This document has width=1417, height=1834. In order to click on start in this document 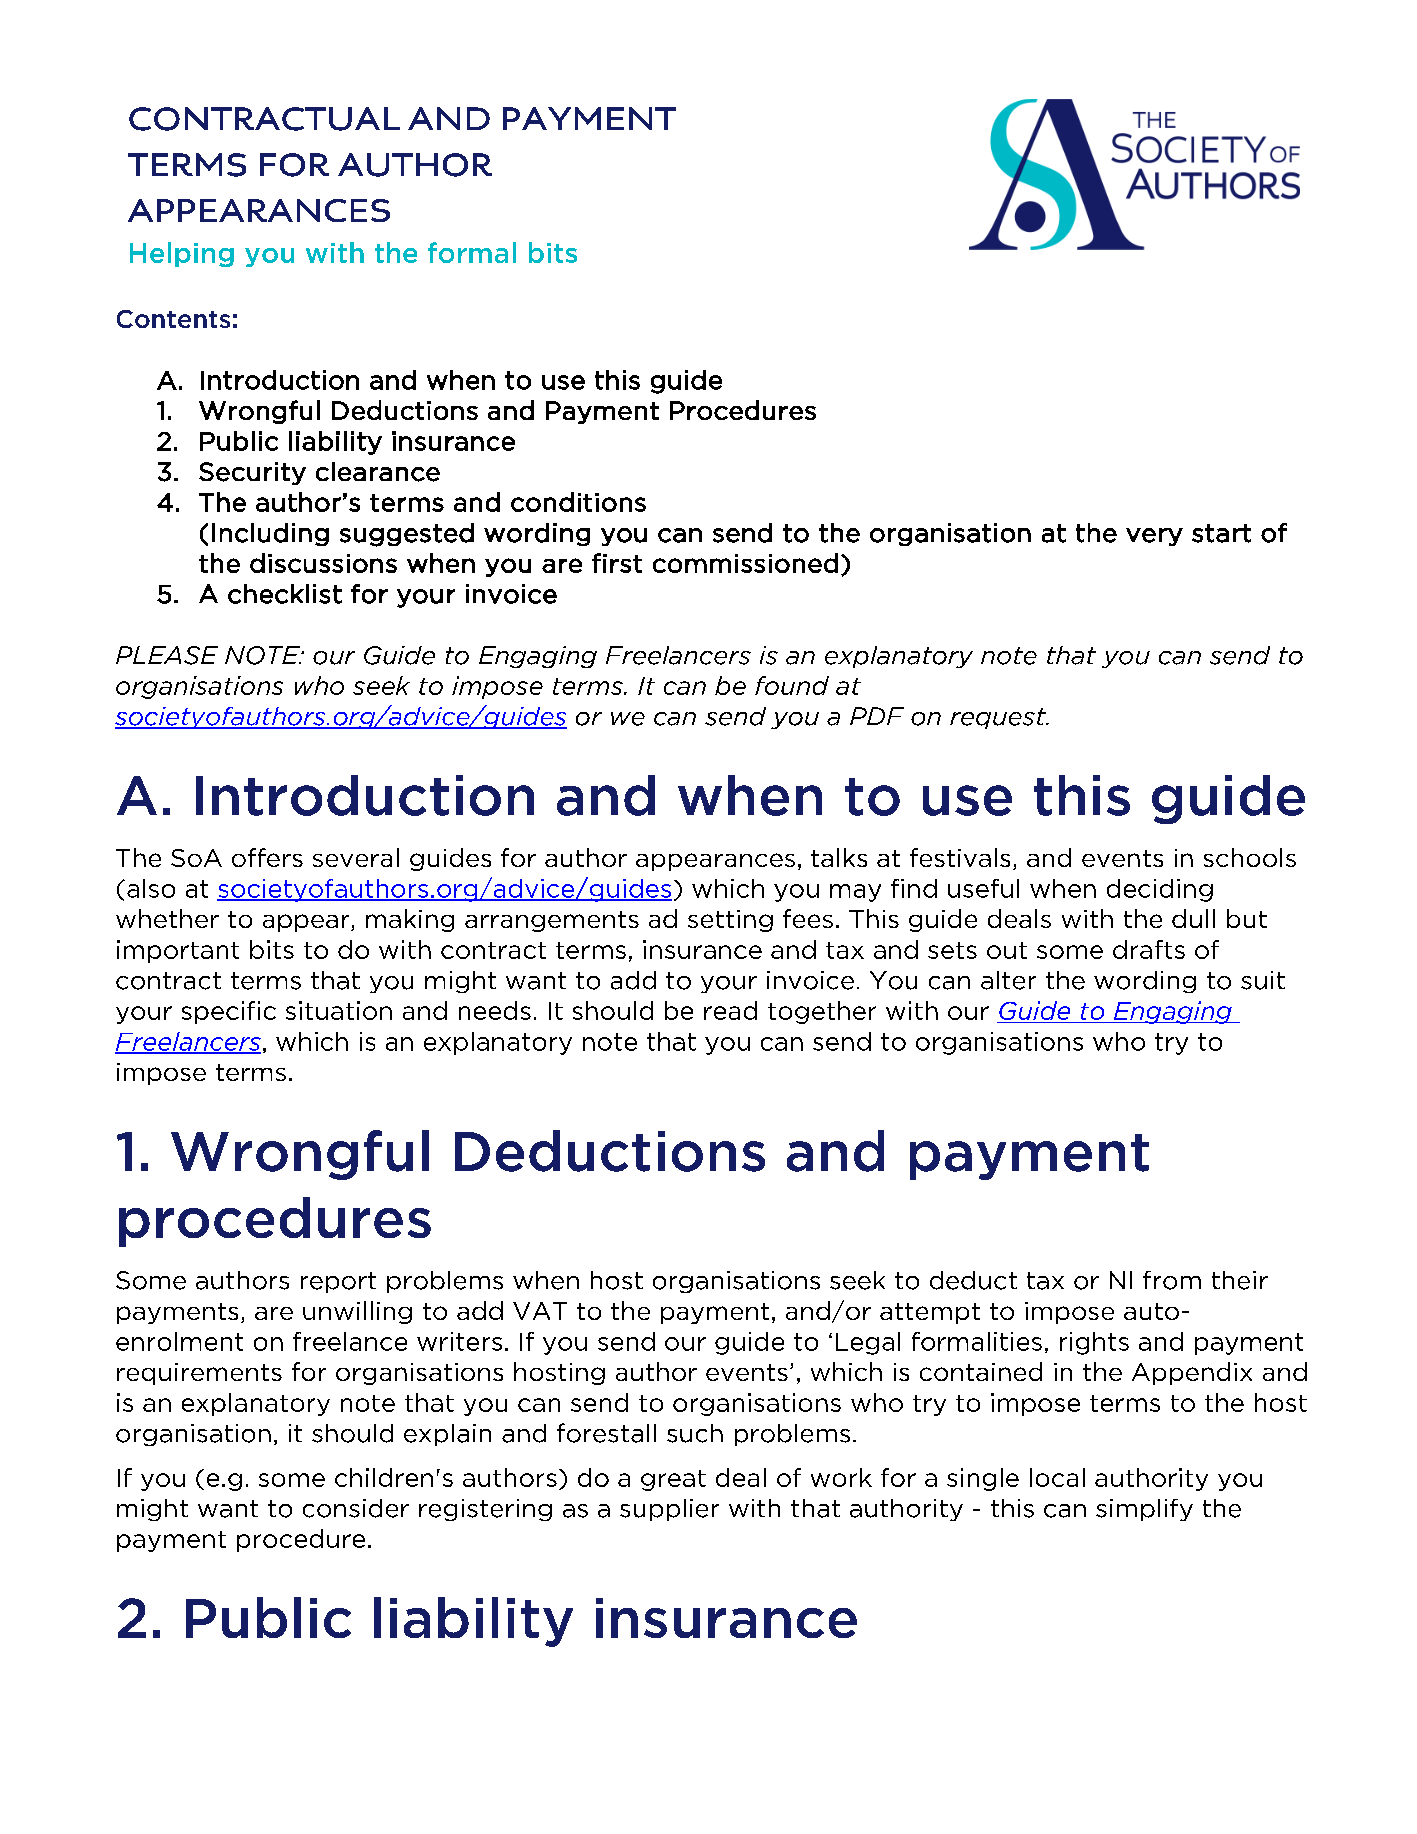, I will do `click(1221, 533)`.
